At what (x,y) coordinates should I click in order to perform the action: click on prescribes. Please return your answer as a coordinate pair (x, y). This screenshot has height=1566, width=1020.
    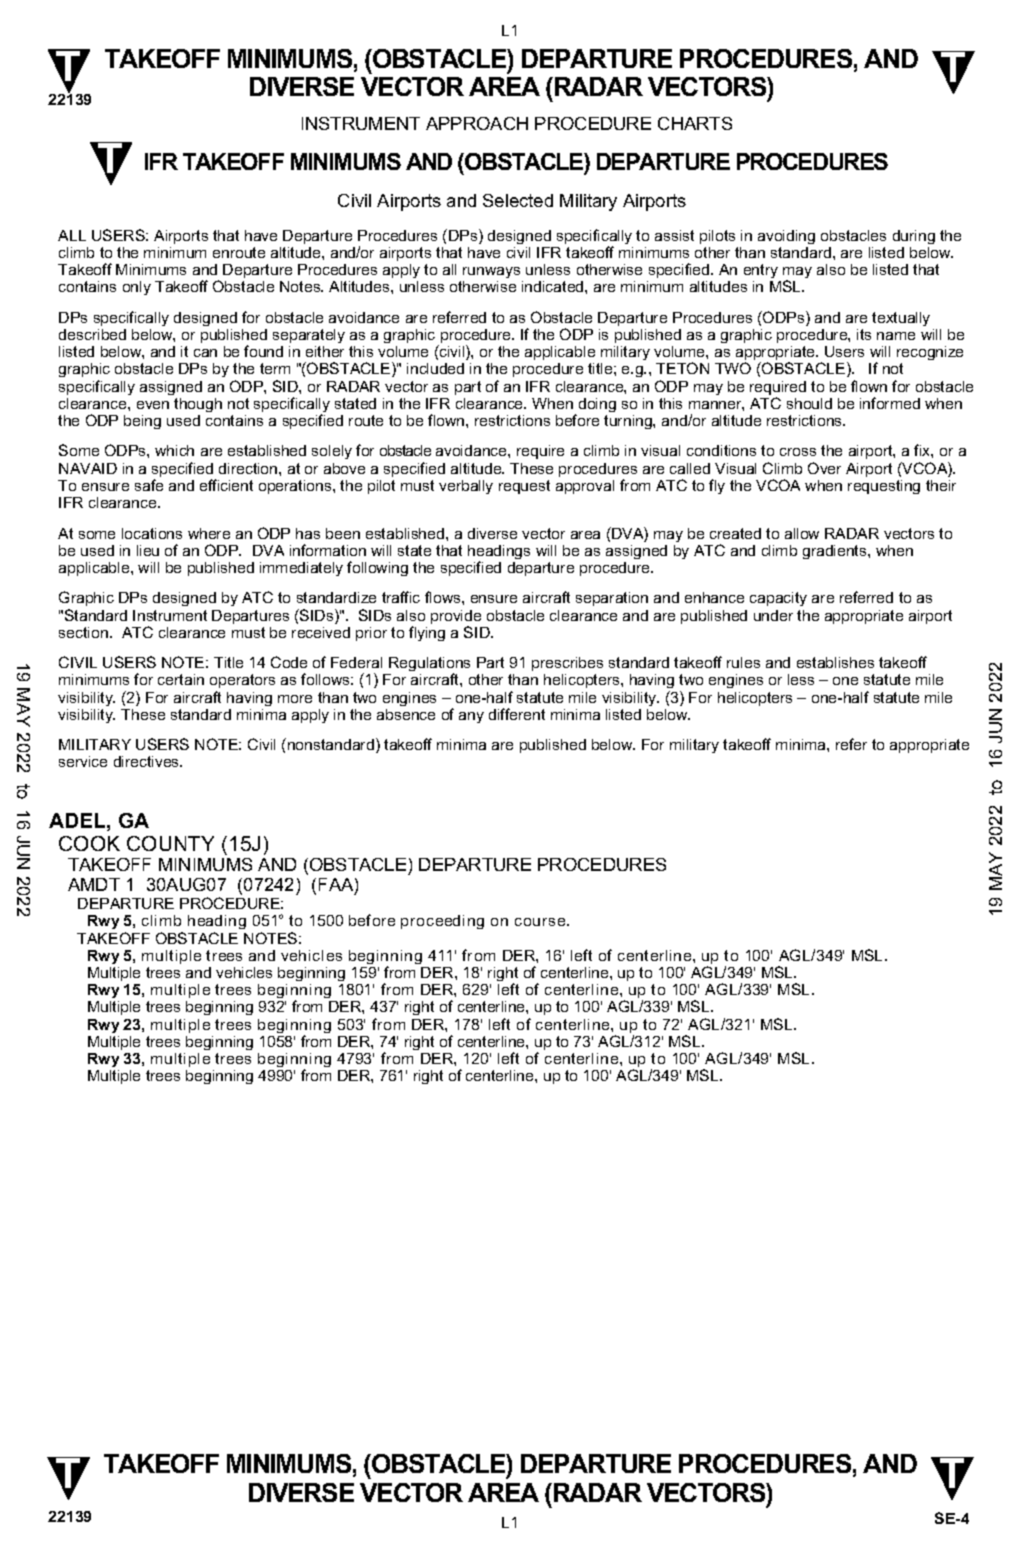
    Looking at the image, I should click on (567, 664).
